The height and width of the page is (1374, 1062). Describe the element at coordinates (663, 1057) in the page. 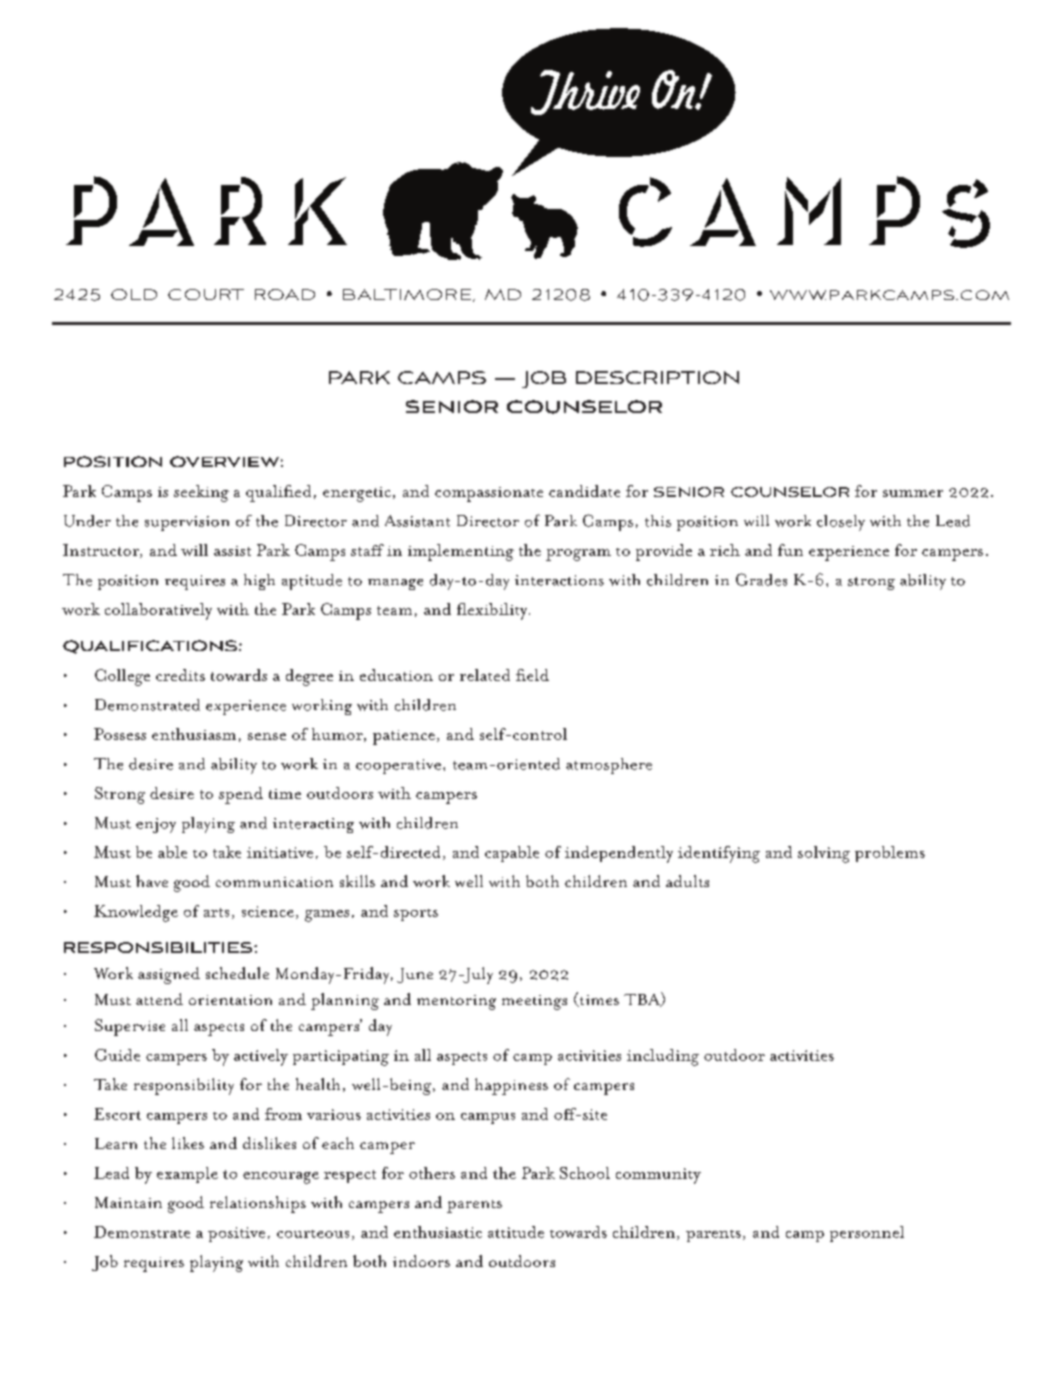

I see `including` at that location.
